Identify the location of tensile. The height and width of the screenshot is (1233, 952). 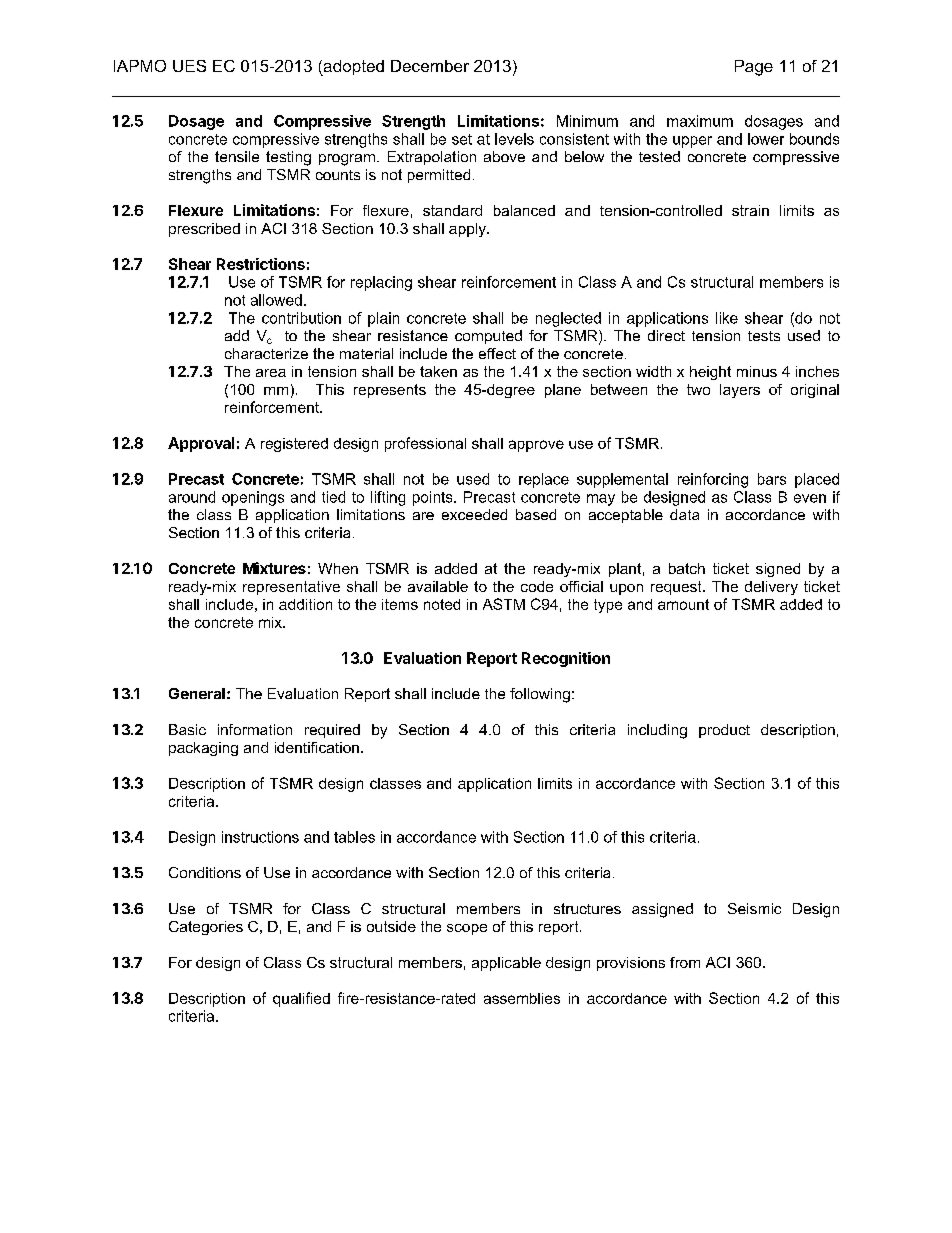
(237, 156).
